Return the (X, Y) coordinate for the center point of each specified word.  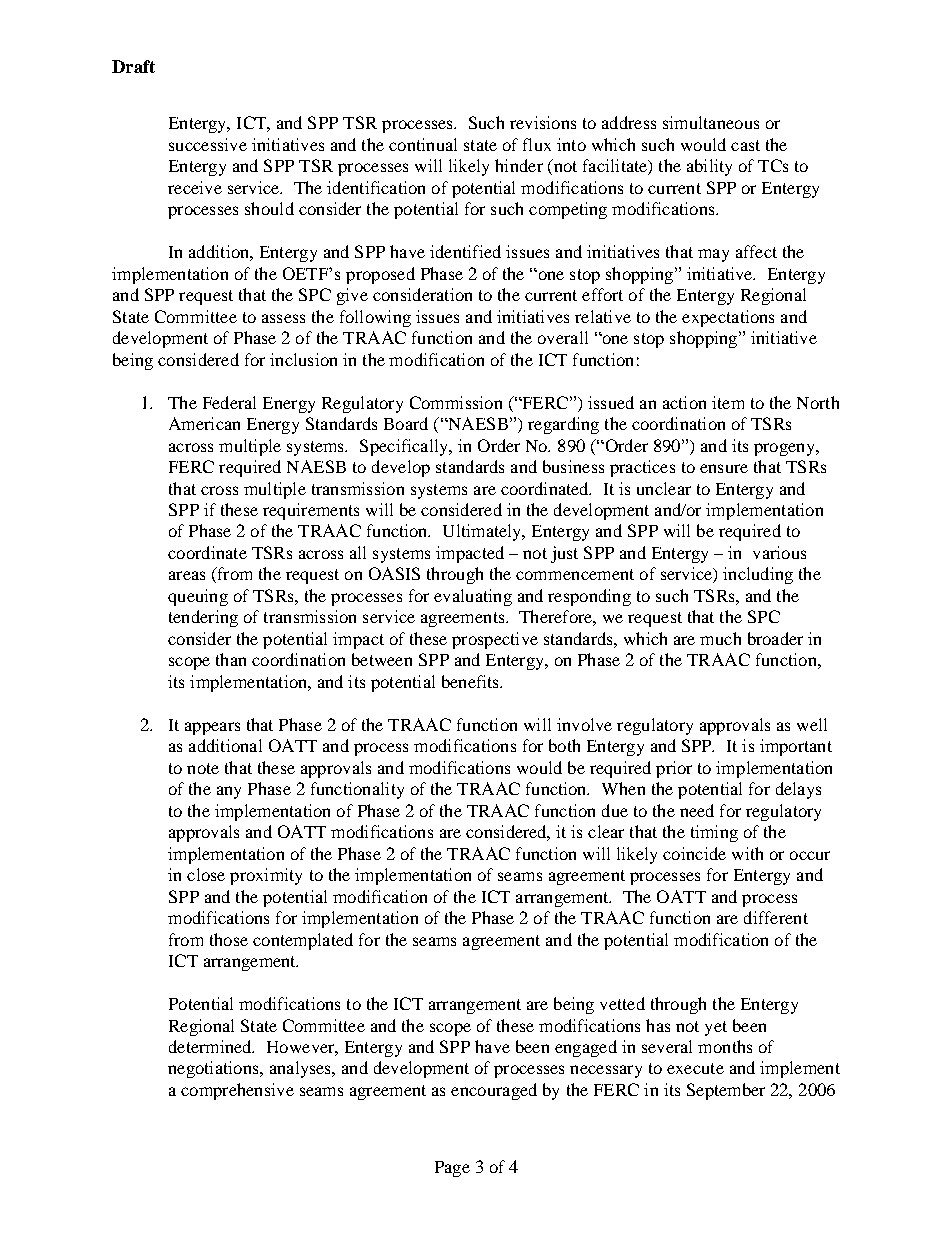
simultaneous (711, 122)
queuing (198, 597)
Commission (456, 402)
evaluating (473, 597)
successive (208, 144)
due (615, 810)
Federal (229, 402)
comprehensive (237, 1091)
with (747, 853)
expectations (728, 318)
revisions (543, 122)
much (720, 638)
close (206, 874)
